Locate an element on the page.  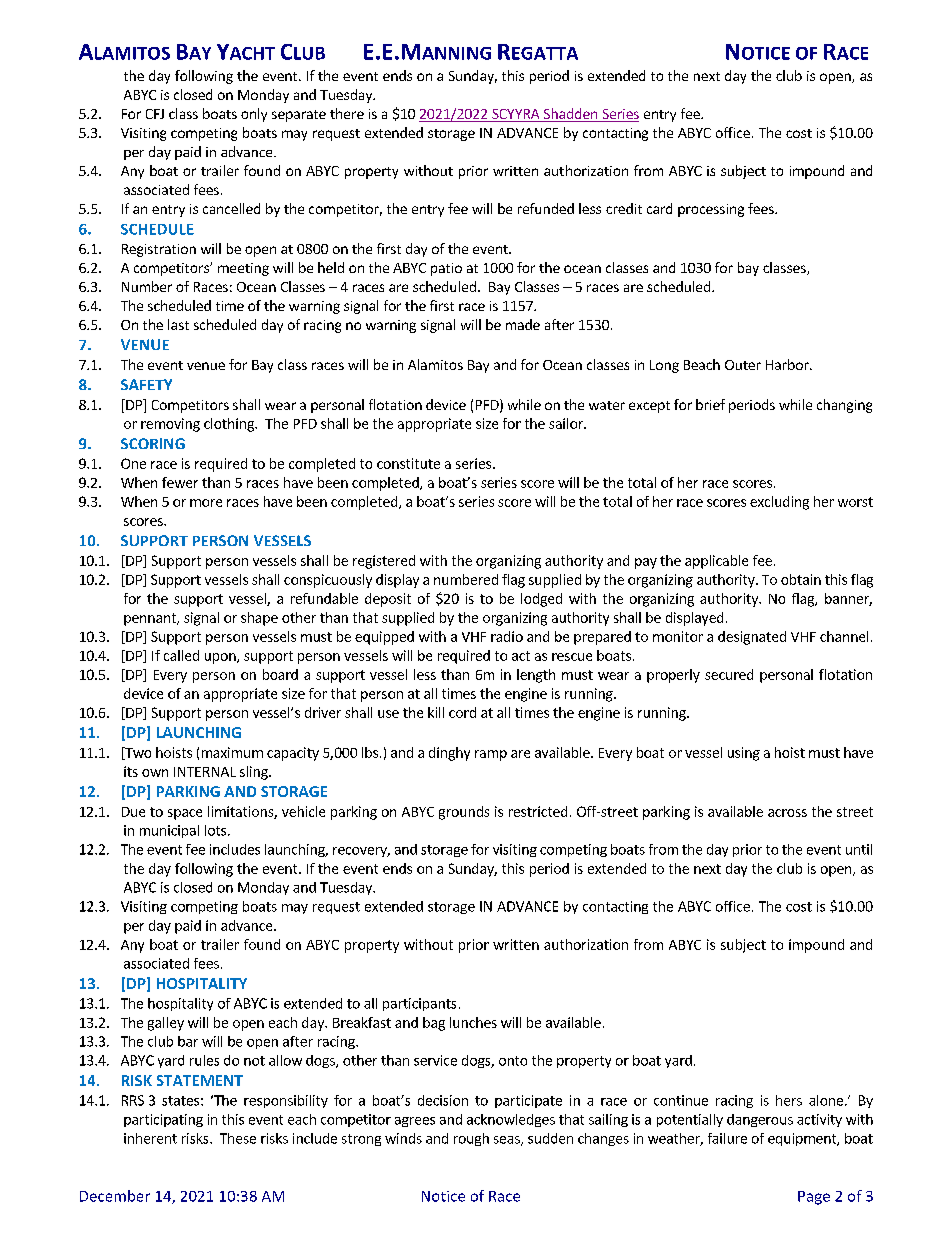
only is located at coordinates (254, 115).
